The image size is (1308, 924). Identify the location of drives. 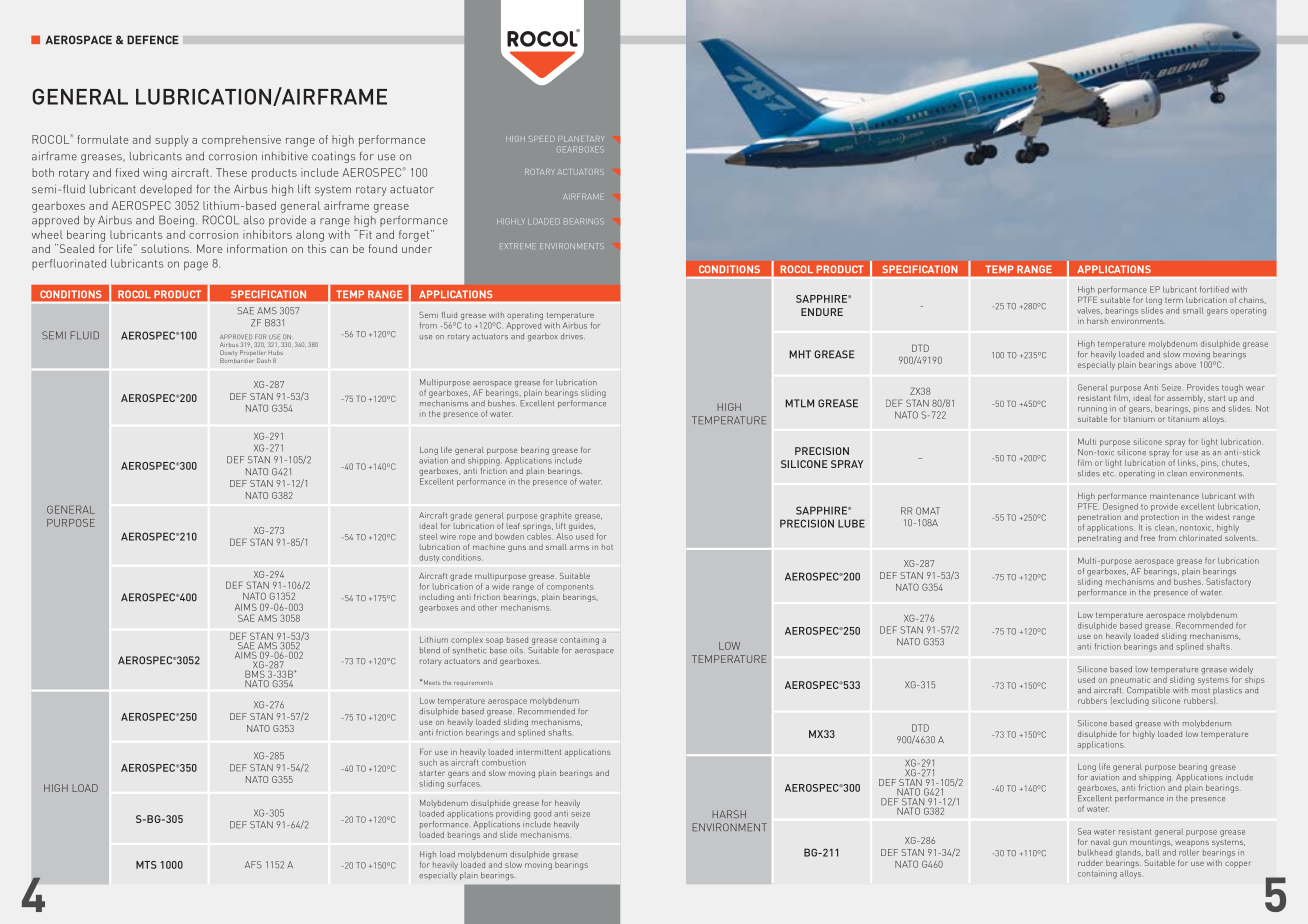
(573, 336).
